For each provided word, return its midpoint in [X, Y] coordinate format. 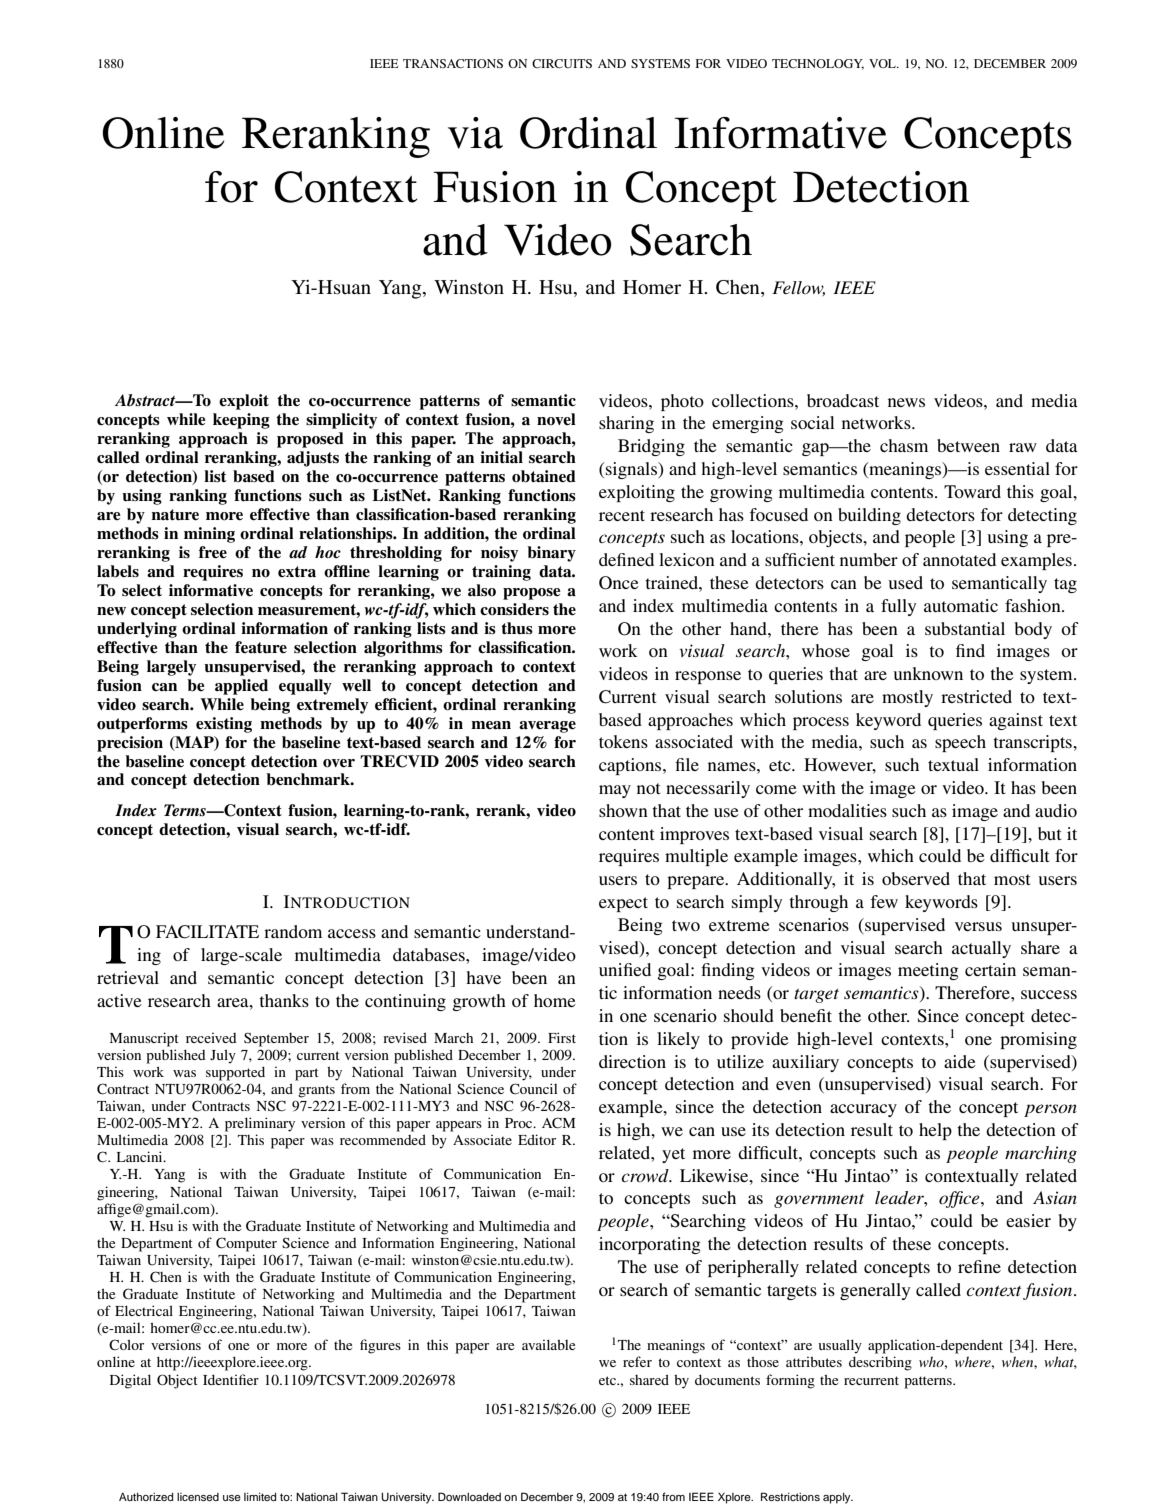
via [475, 133]
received [211, 1037]
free [213, 552]
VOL [883, 63]
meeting [928, 971]
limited [260, 1497]
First [562, 1037]
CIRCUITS [562, 63]
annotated [959, 559]
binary [551, 554]
